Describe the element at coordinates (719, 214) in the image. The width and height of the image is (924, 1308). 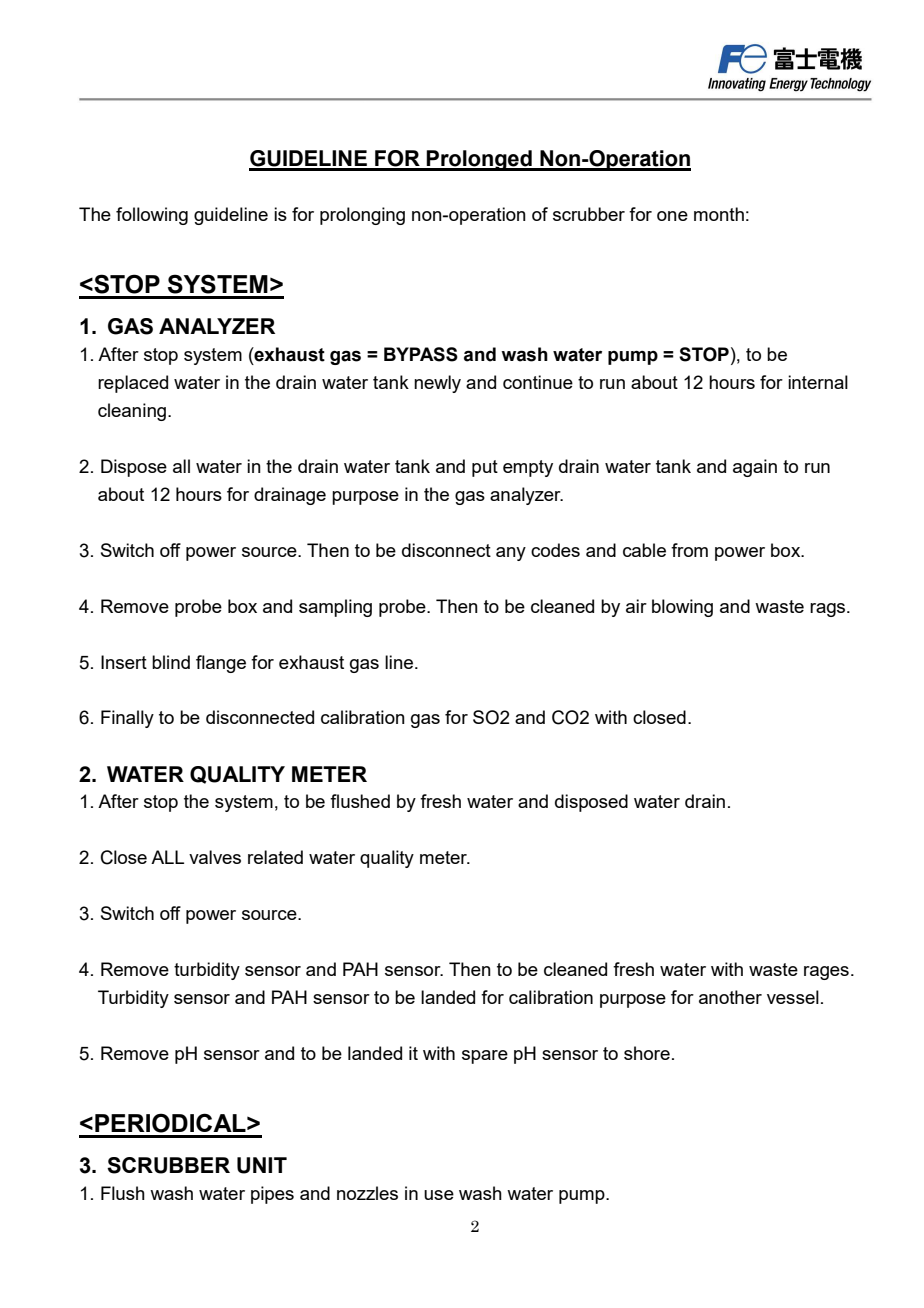
I see `month` at that location.
